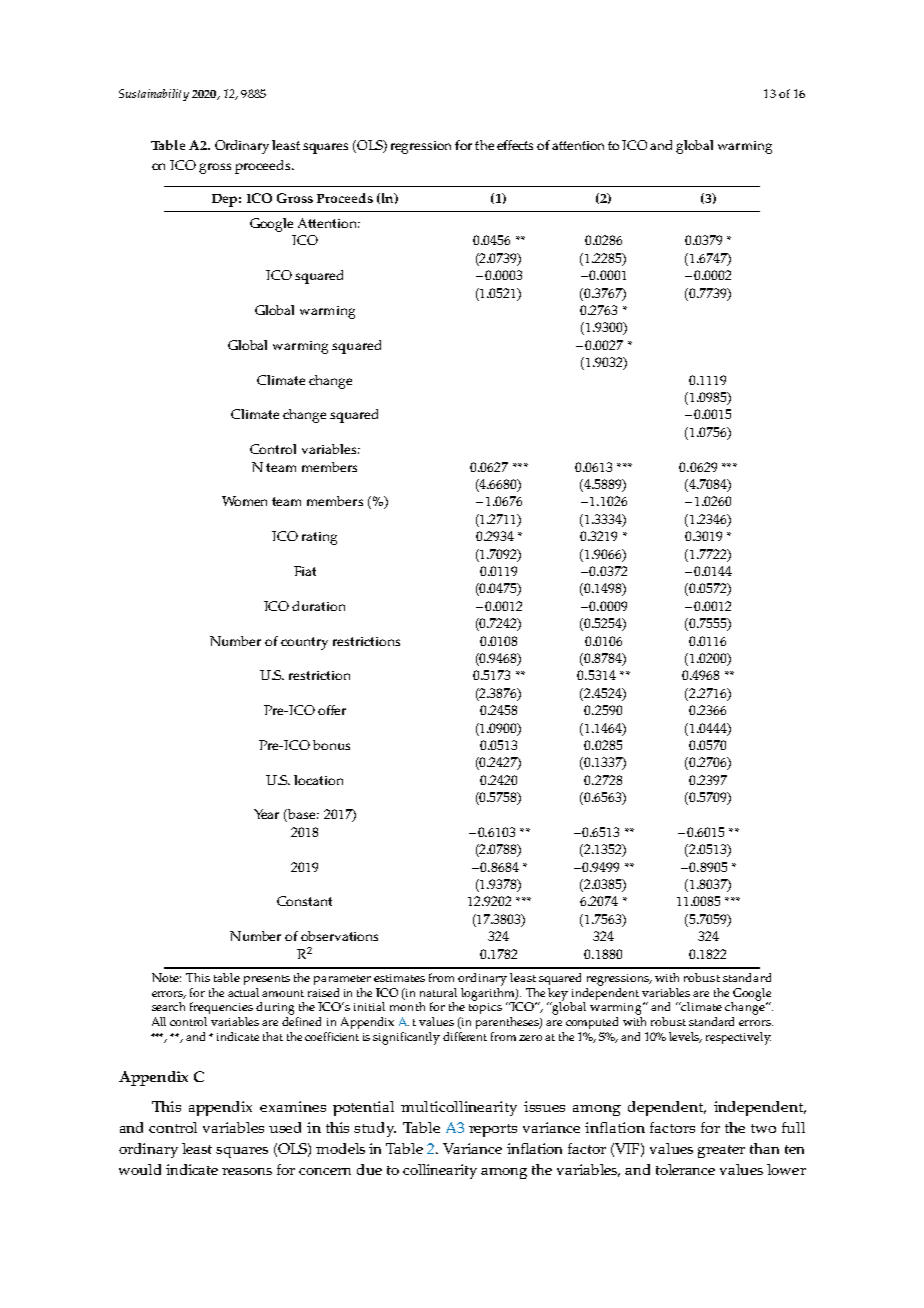 This image has width=924, height=1308. What do you see at coordinates (154, 95) in the image?
I see `Sustainability` at bounding box center [154, 95].
